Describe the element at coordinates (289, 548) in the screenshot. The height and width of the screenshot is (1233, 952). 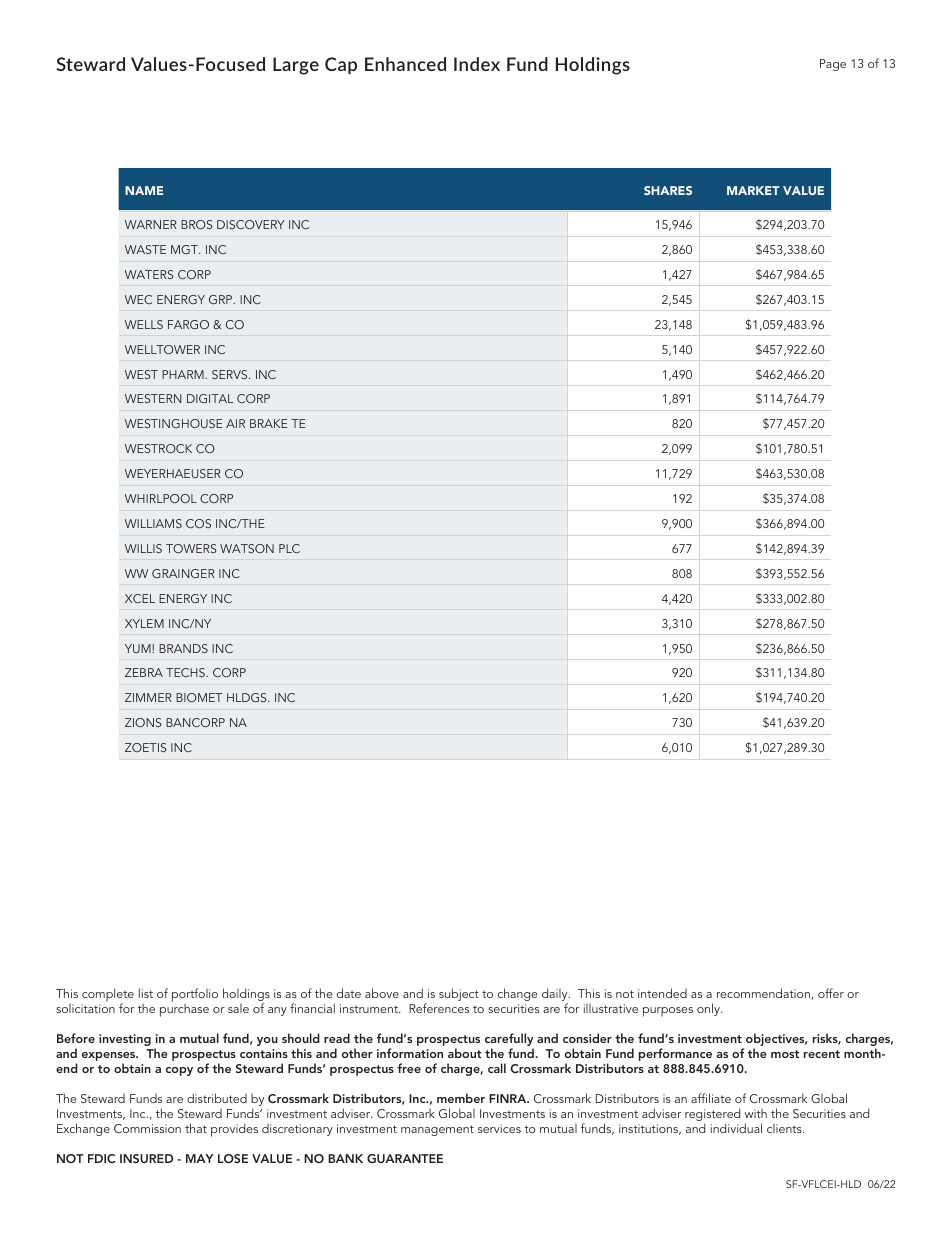
I see `PLC` at that location.
